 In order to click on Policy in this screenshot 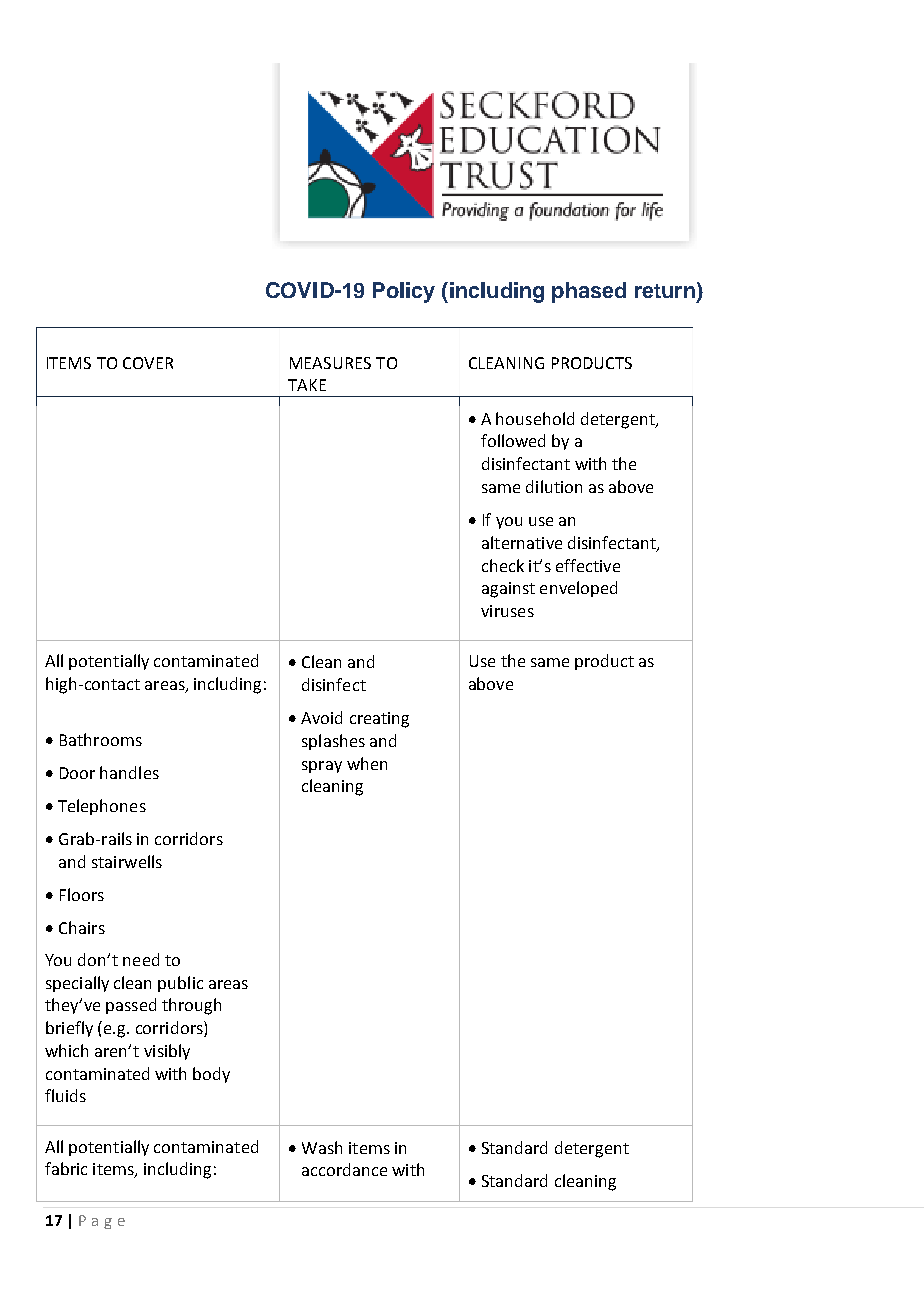, I will do `click(404, 292)`.
